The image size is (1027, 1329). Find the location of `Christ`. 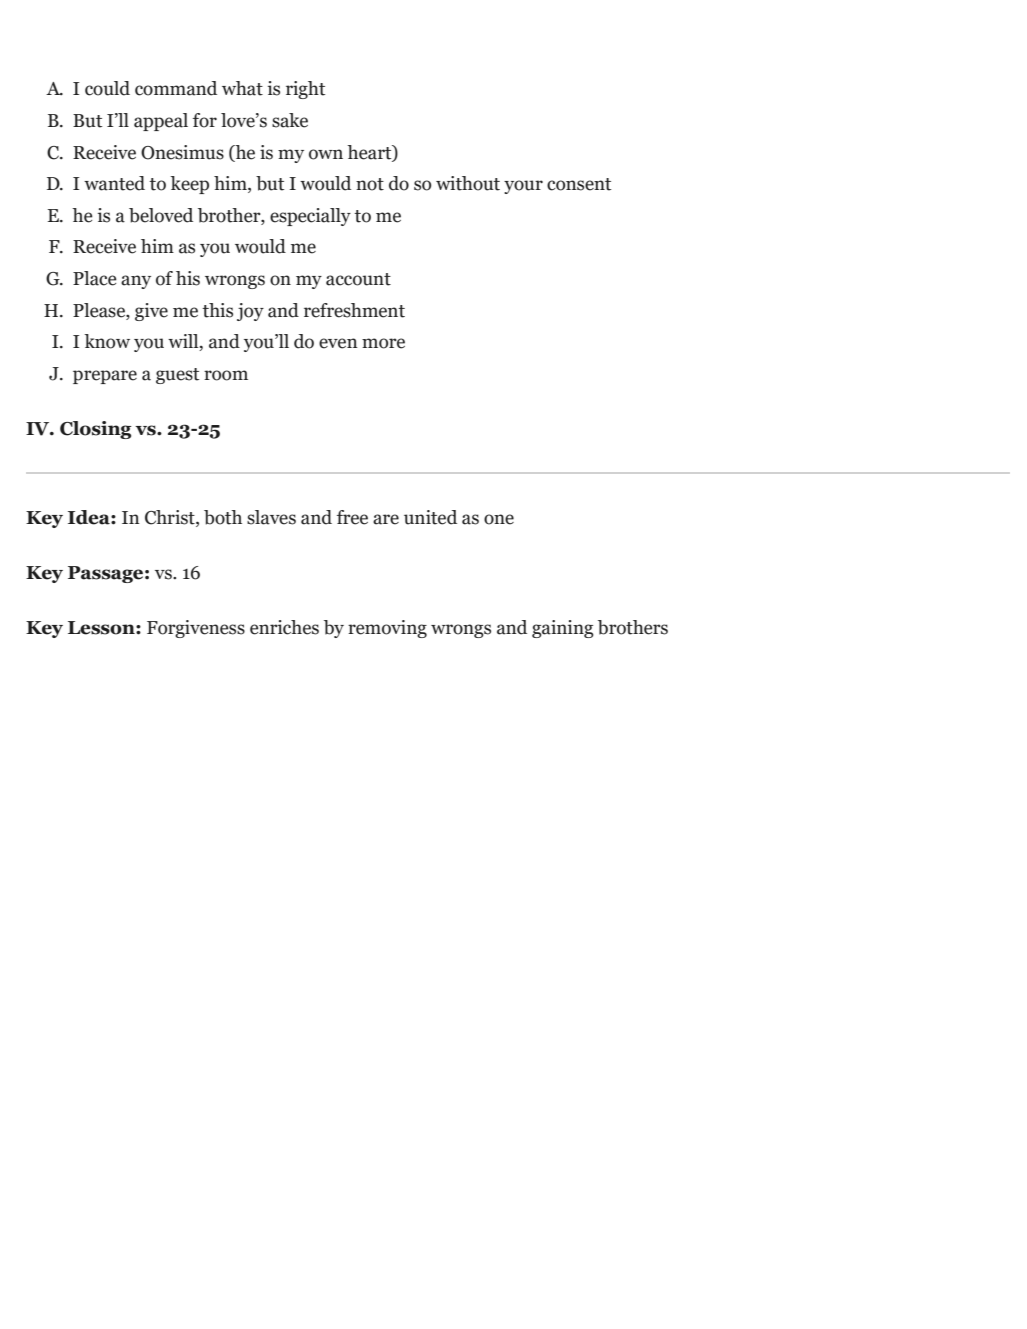

Christ is located at coordinates (171, 518).
